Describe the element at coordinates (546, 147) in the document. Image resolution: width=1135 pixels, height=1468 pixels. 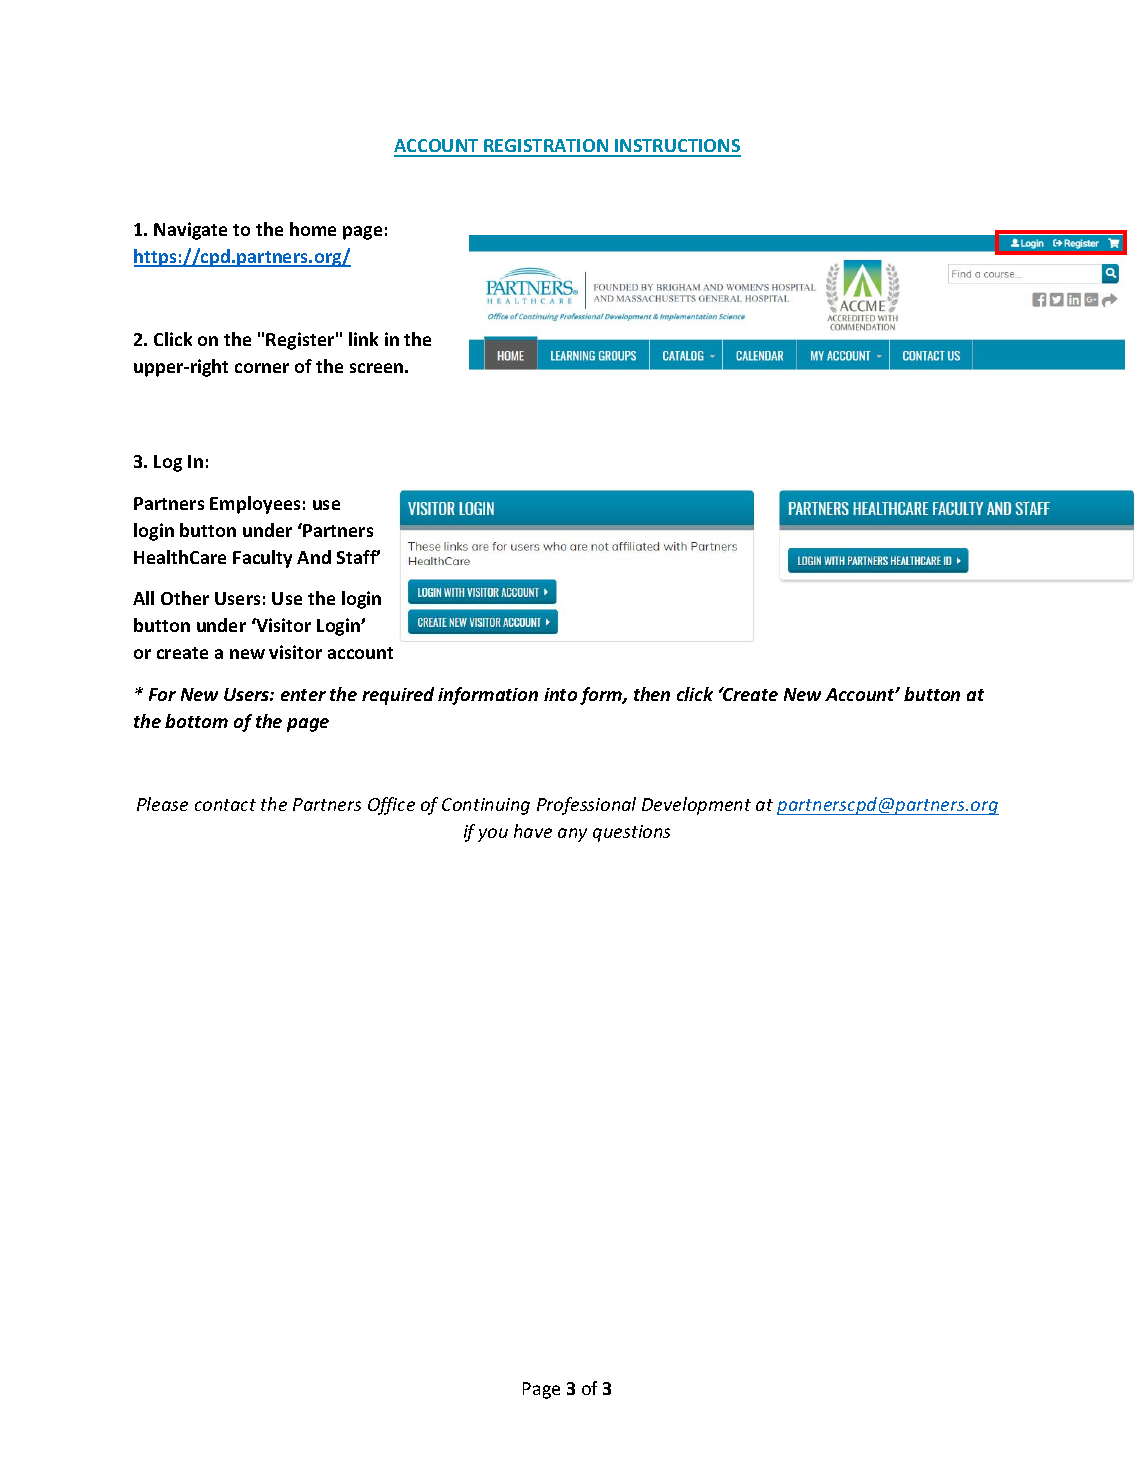
I see `REGISTRATION` at that location.
